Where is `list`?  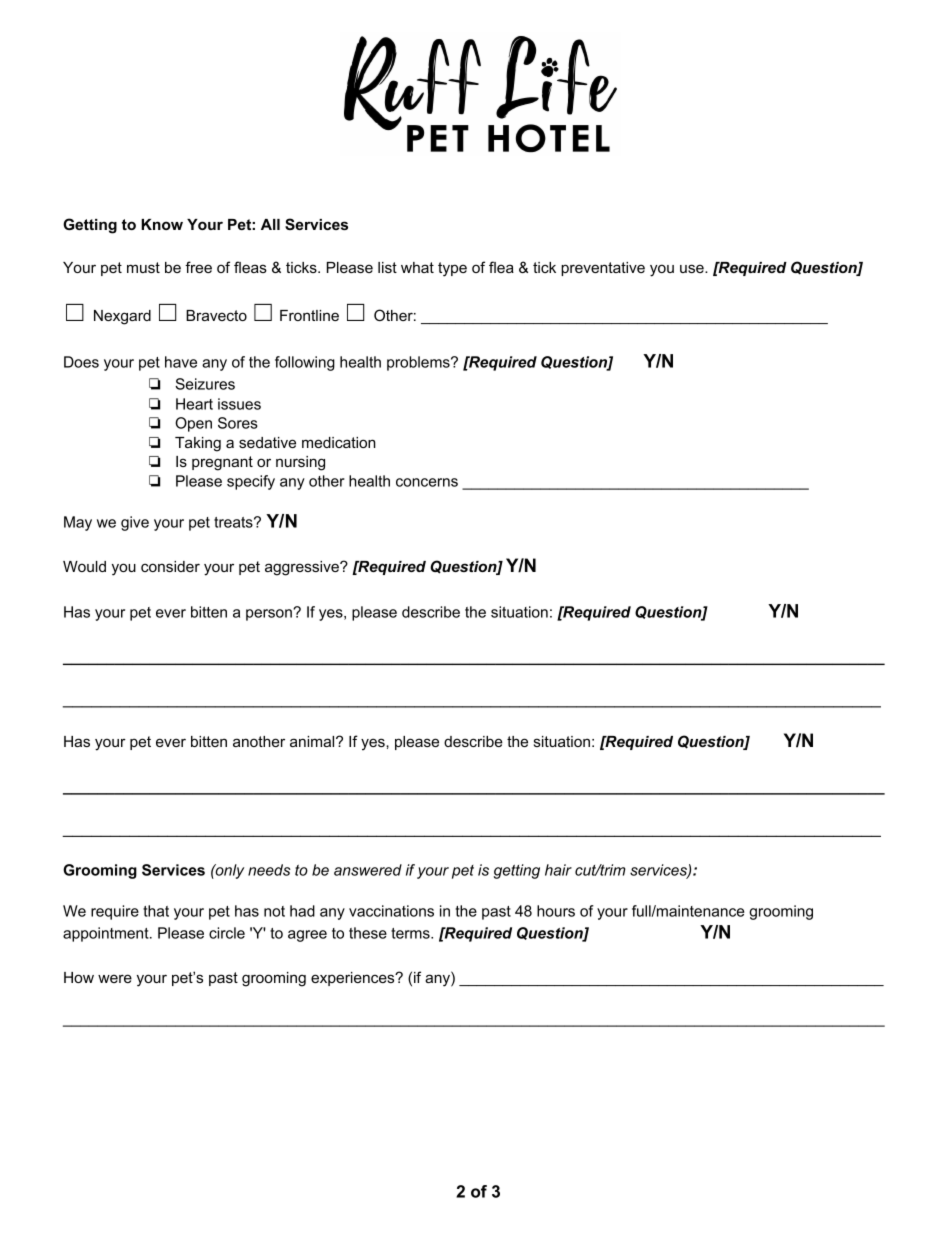 list is located at coordinates (387, 267).
